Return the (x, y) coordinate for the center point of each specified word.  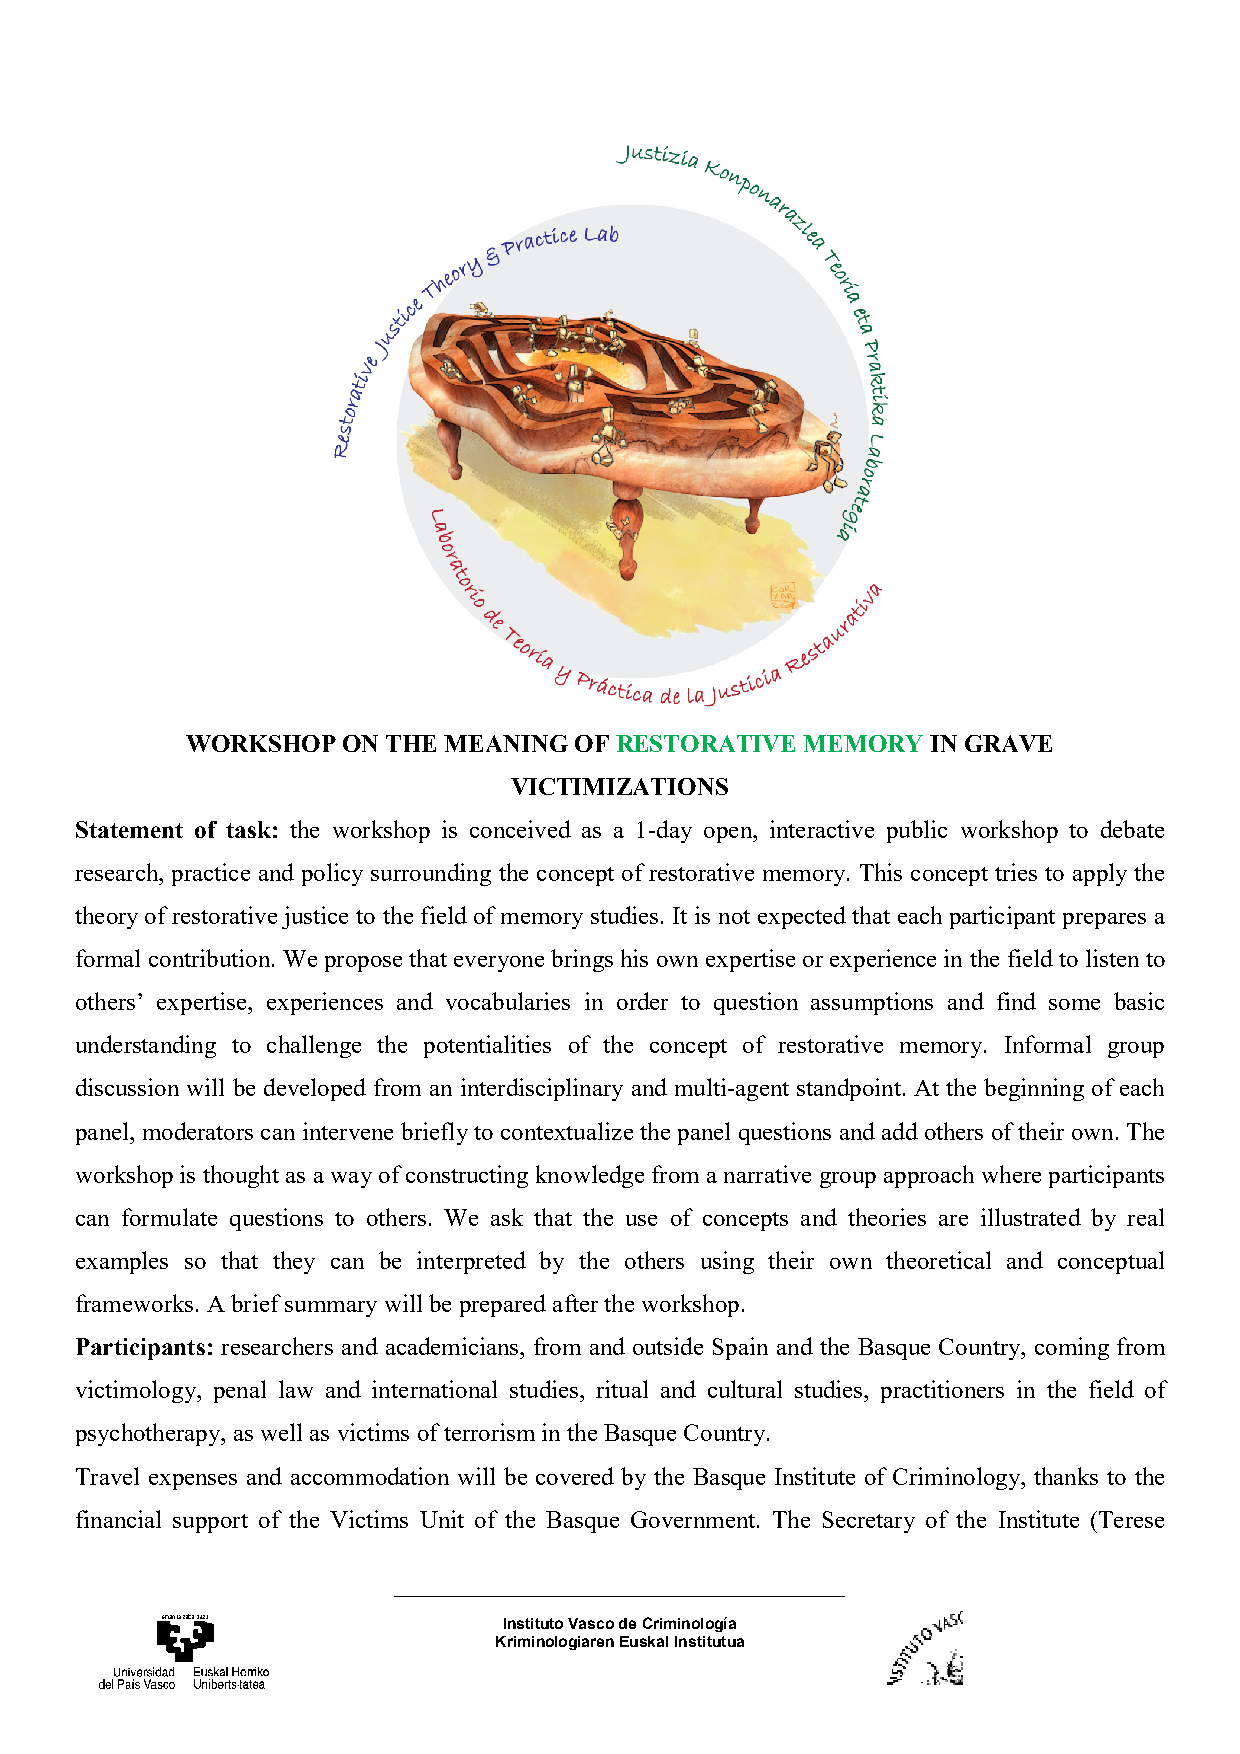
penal (240, 1391)
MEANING (506, 743)
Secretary (869, 1522)
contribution (209, 958)
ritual (622, 1389)
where (1011, 1174)
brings (582, 960)
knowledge (590, 1176)
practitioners (942, 1391)
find (1016, 1001)
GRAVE (1008, 743)
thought (241, 1176)
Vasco (591, 1623)
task (248, 829)
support (210, 1523)
